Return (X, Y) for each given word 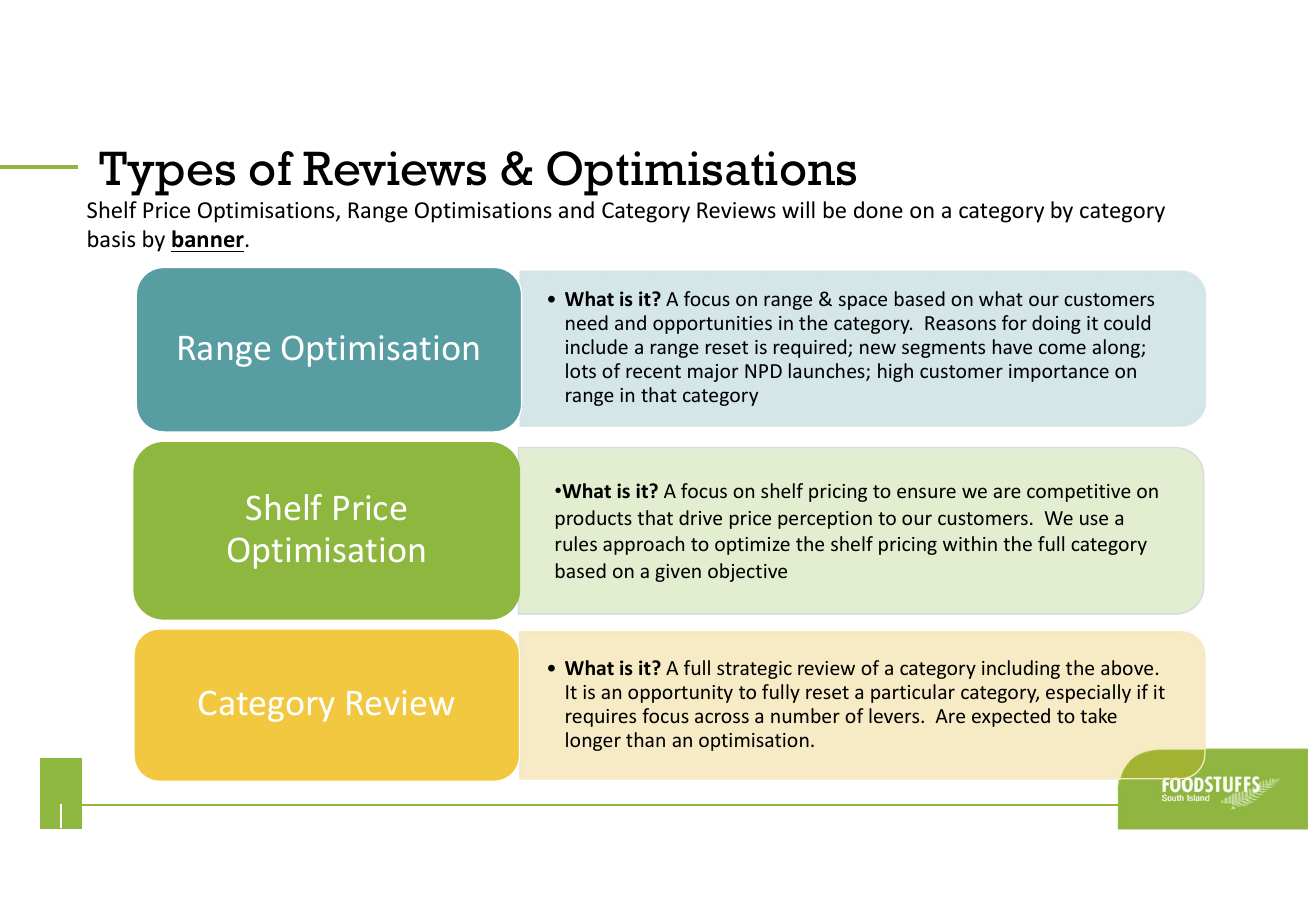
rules (576, 543)
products (594, 519)
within (970, 543)
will (798, 209)
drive (700, 517)
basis (111, 239)
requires (601, 718)
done (878, 210)
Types (167, 173)
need (587, 322)
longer (593, 741)
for (1014, 322)
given (678, 573)
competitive (1079, 493)
